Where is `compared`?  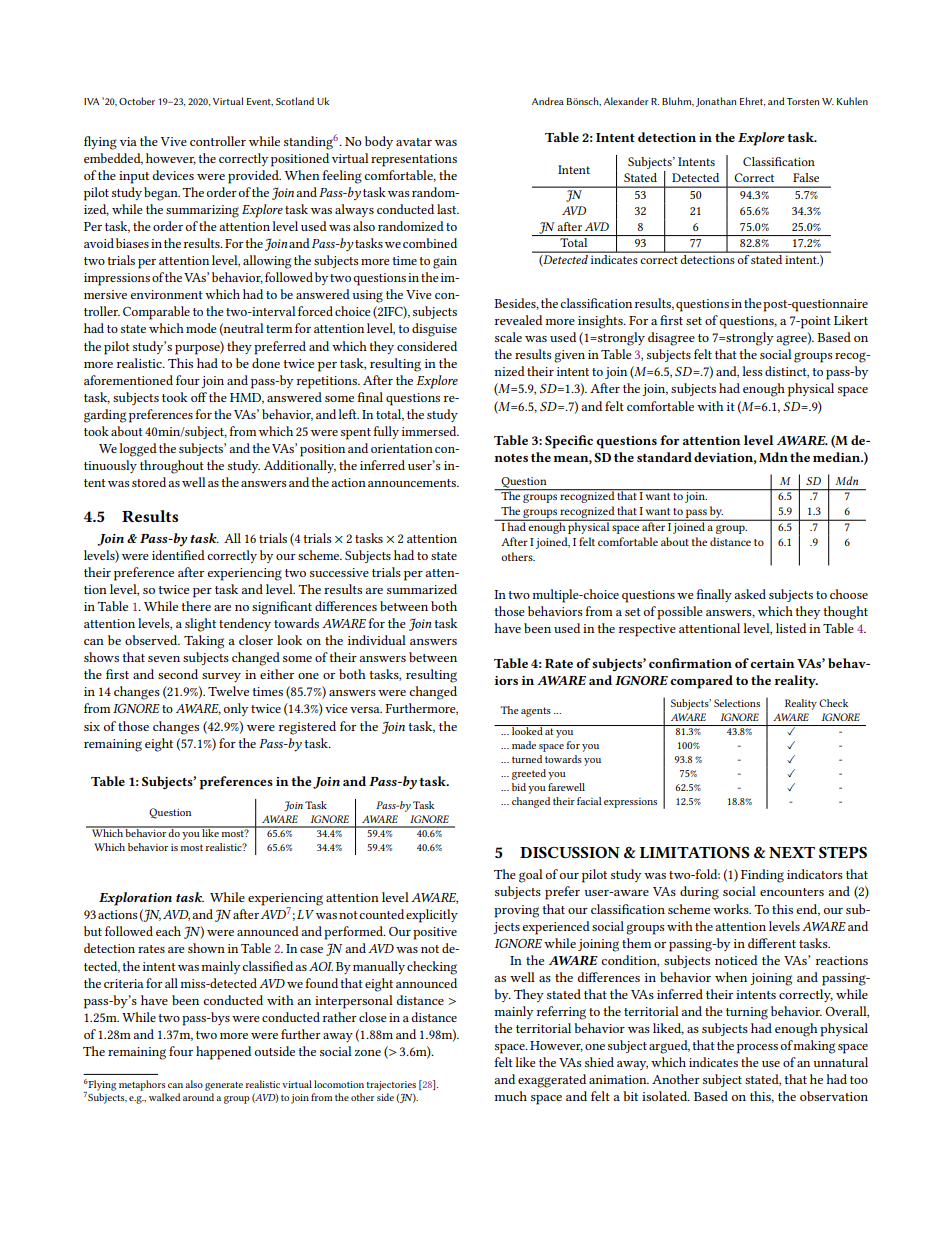 compared is located at coordinates (701, 682).
